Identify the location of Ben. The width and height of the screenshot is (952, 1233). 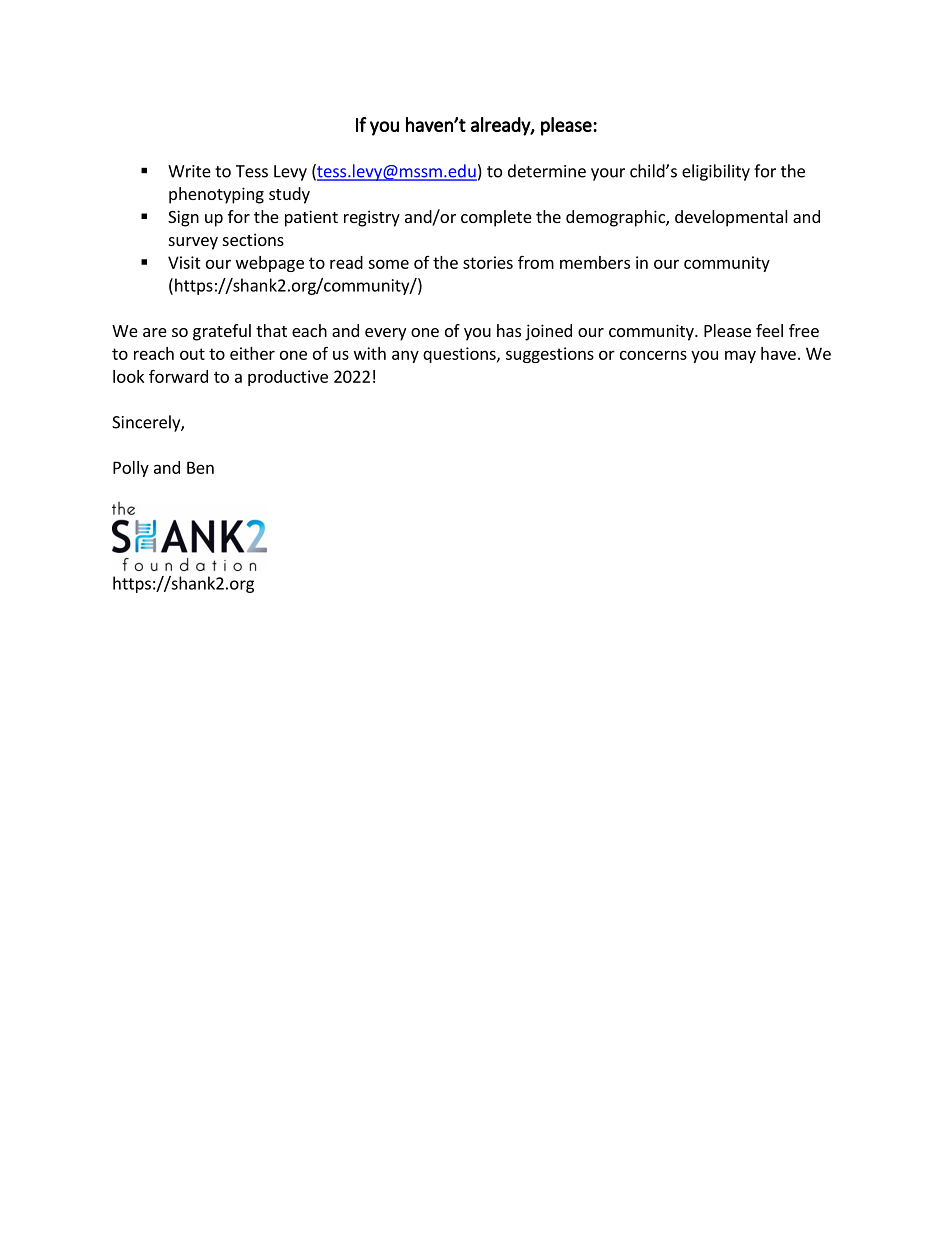
(200, 467).
